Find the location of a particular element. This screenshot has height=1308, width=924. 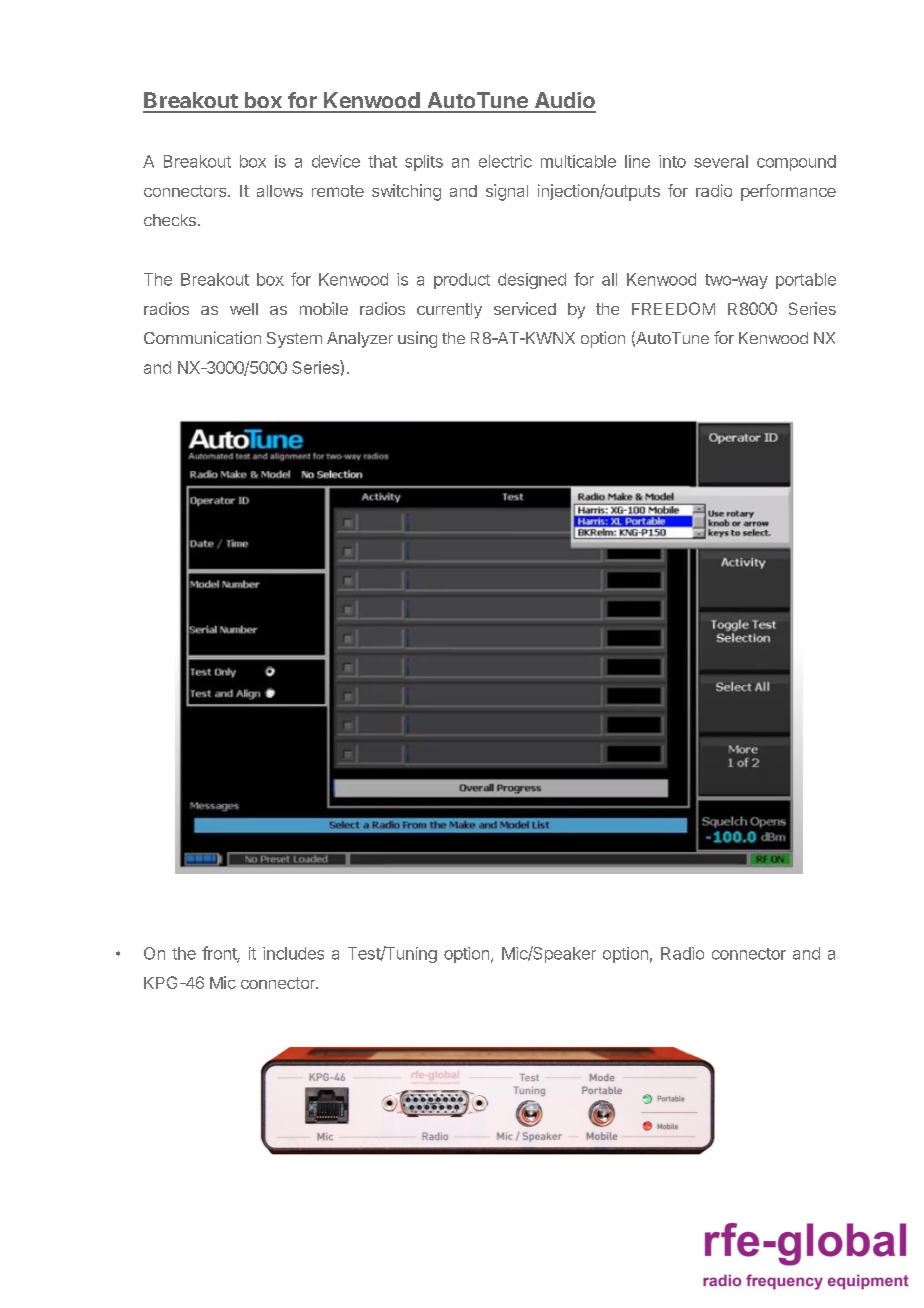

mobile is located at coordinates (324, 308).
